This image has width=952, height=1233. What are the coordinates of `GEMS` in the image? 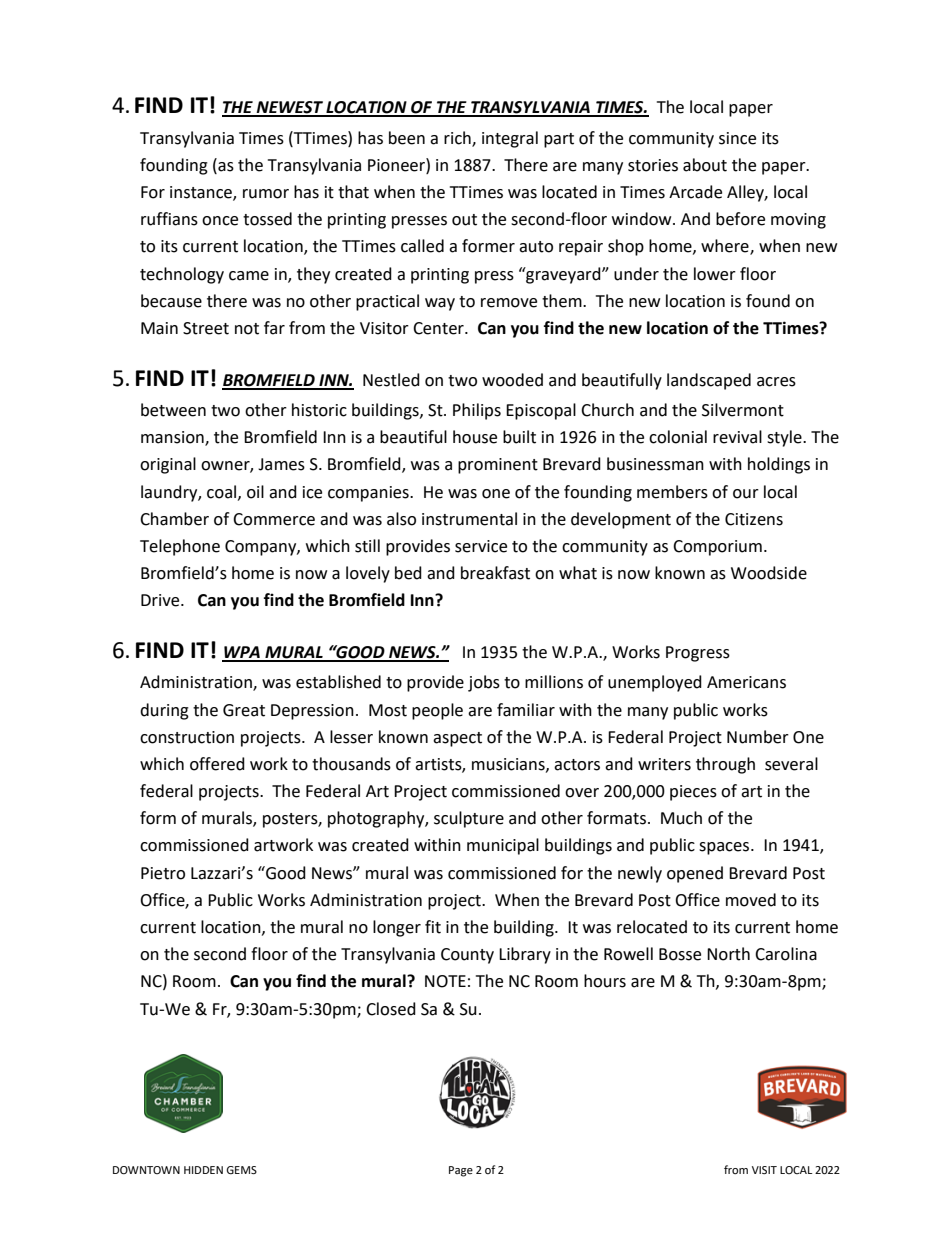 It's located at (241, 1170).
